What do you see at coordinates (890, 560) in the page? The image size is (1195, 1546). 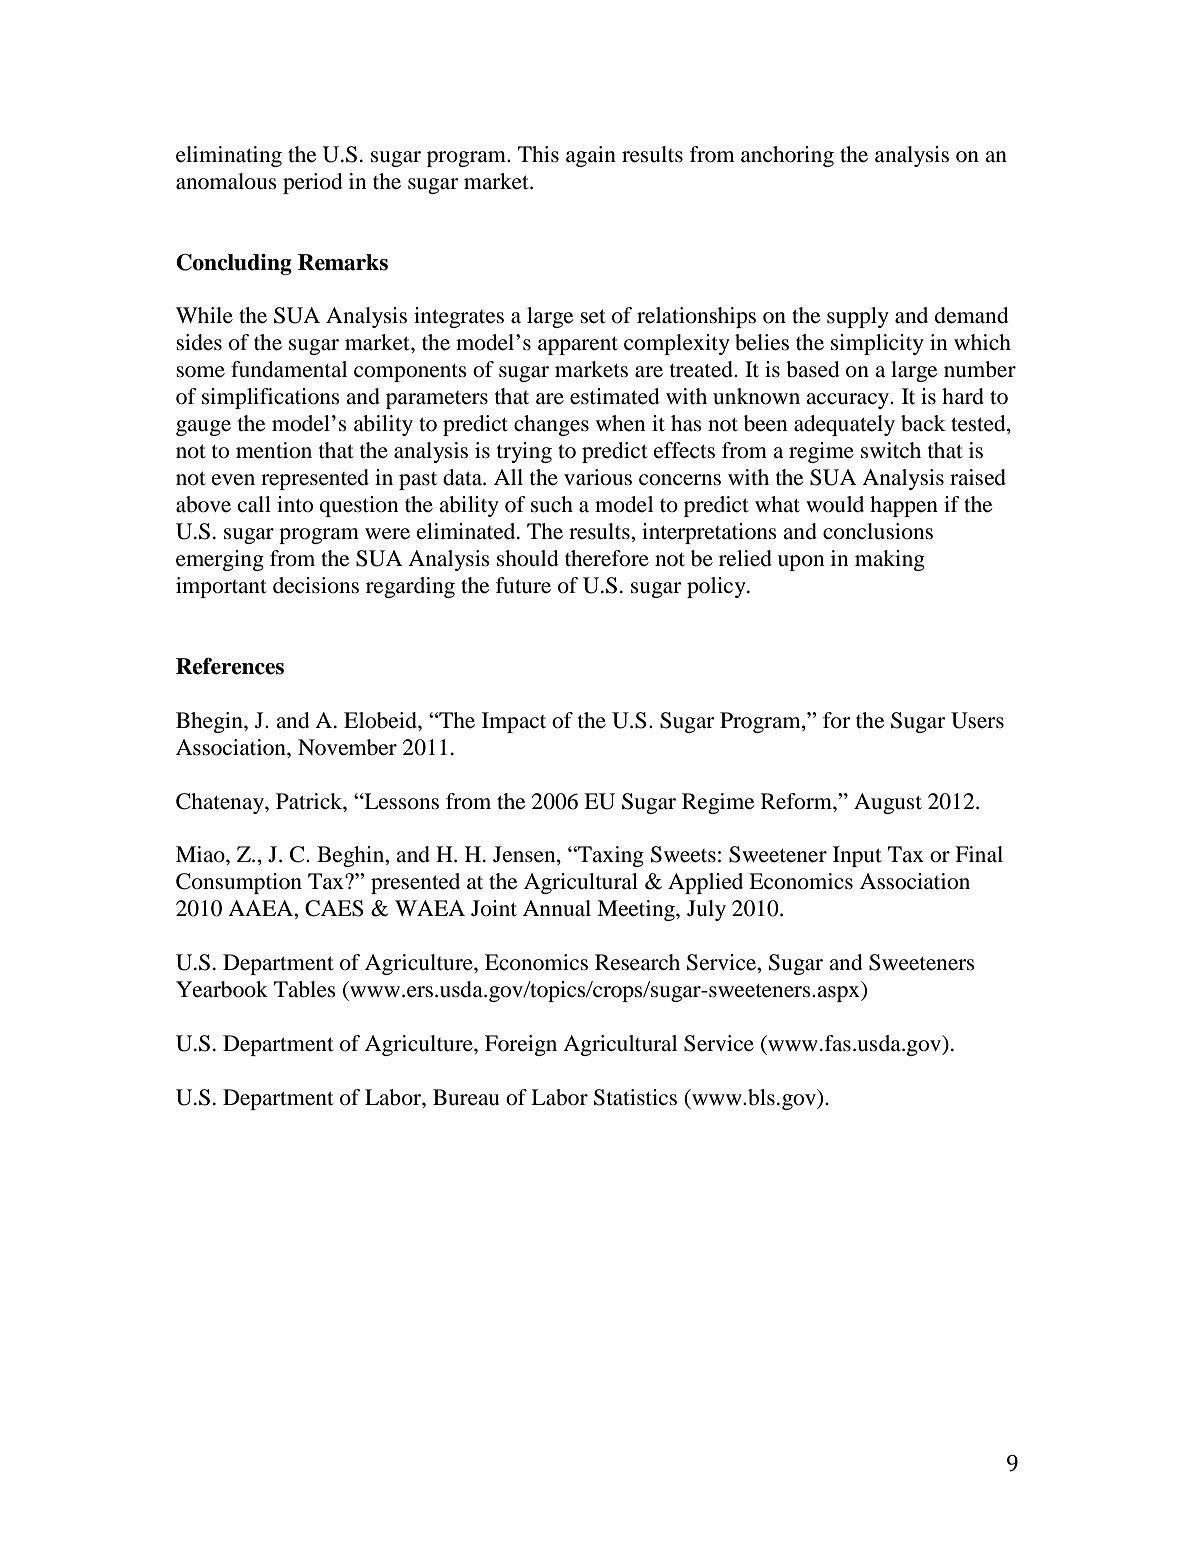 I see `making` at bounding box center [890, 560].
